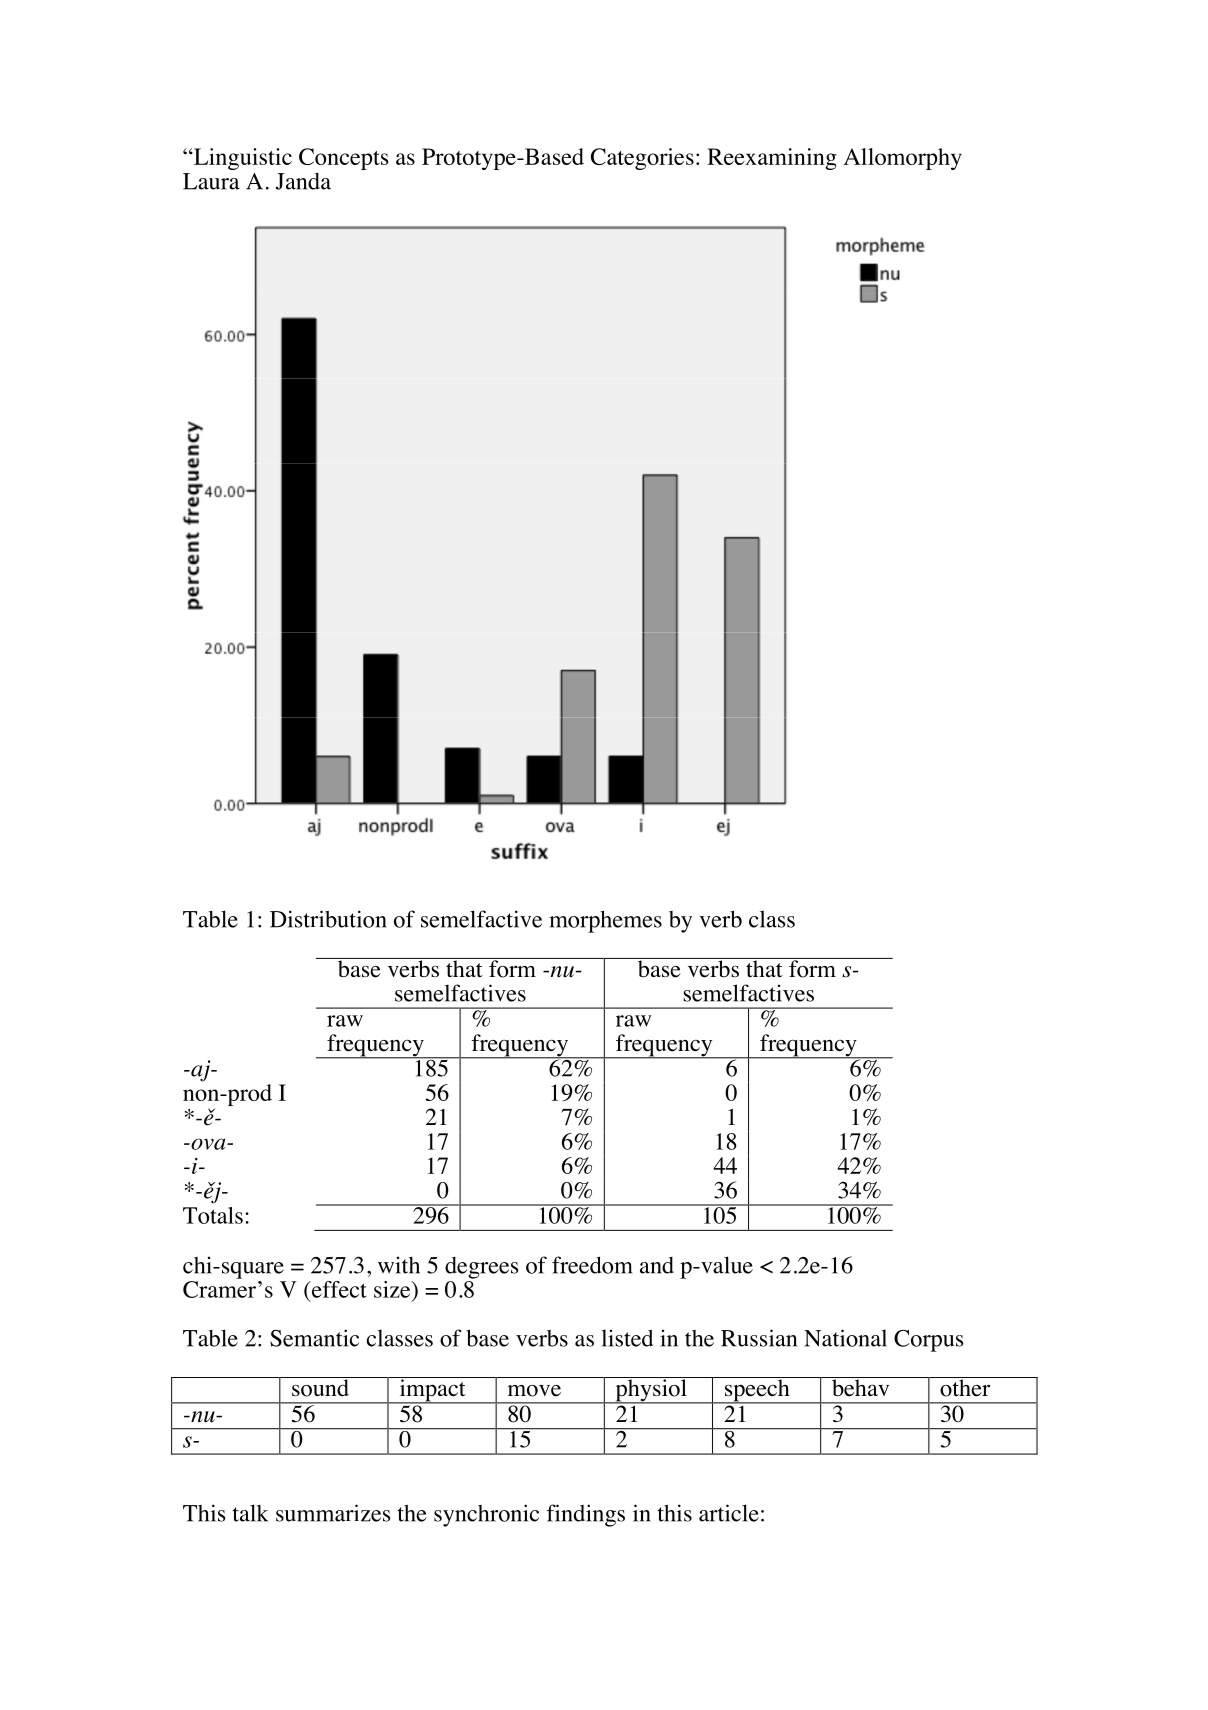 This page has width=1208, height=1710. Describe the element at coordinates (213, 1215) in the page. I see `Totals` at that location.
